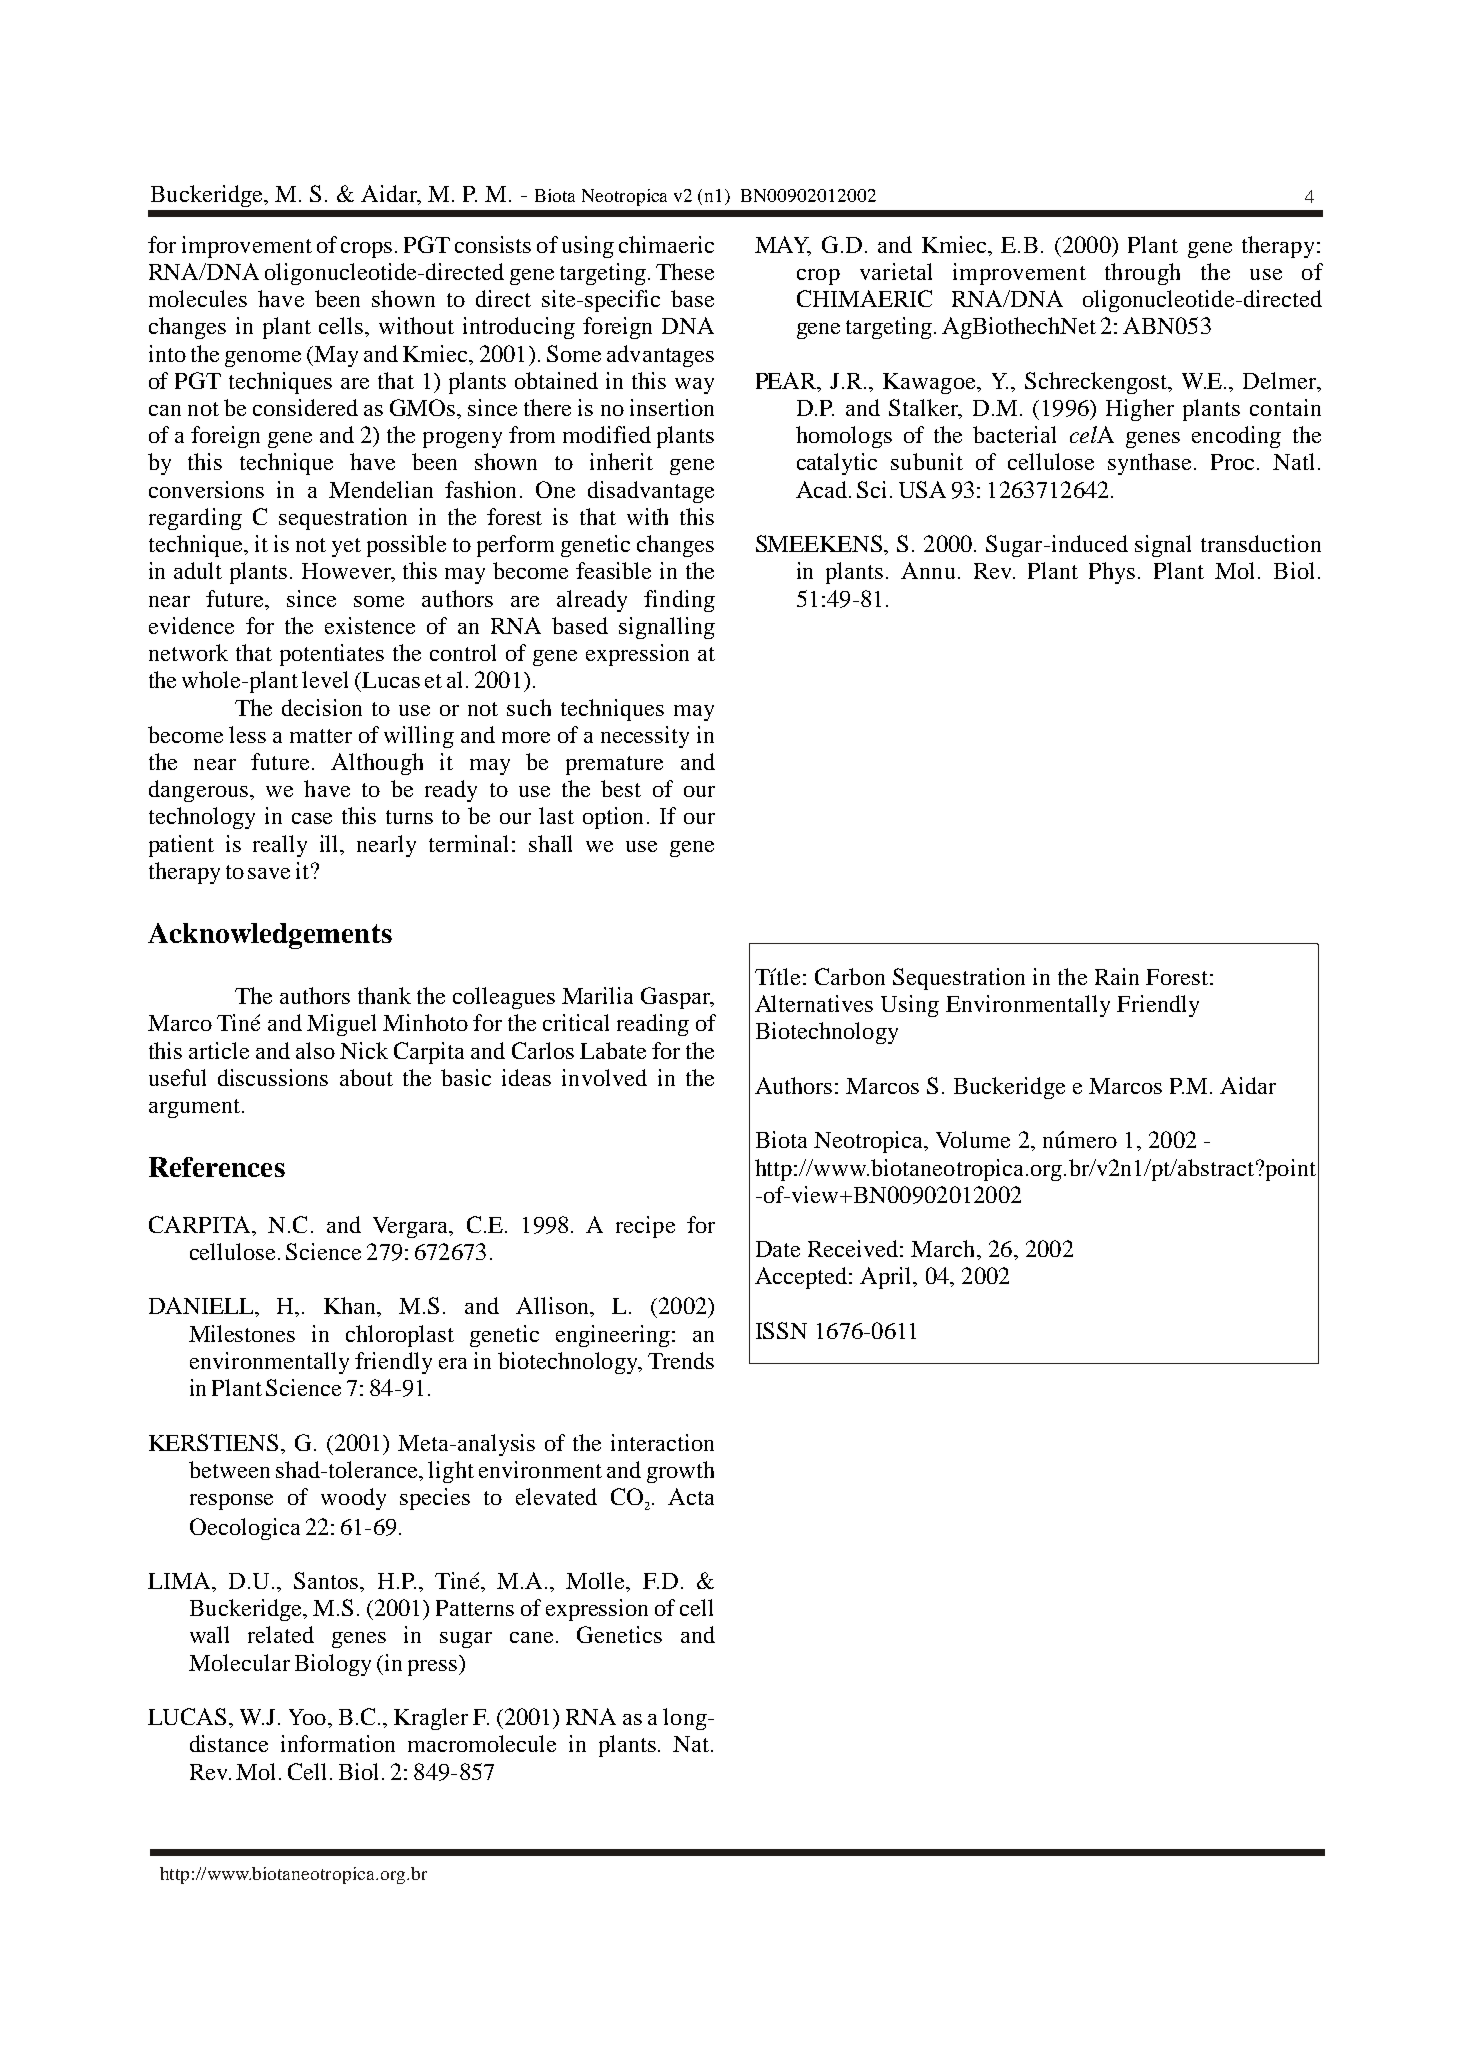 This screenshot has width=1465, height=2070. I want to click on matter, so click(321, 736).
